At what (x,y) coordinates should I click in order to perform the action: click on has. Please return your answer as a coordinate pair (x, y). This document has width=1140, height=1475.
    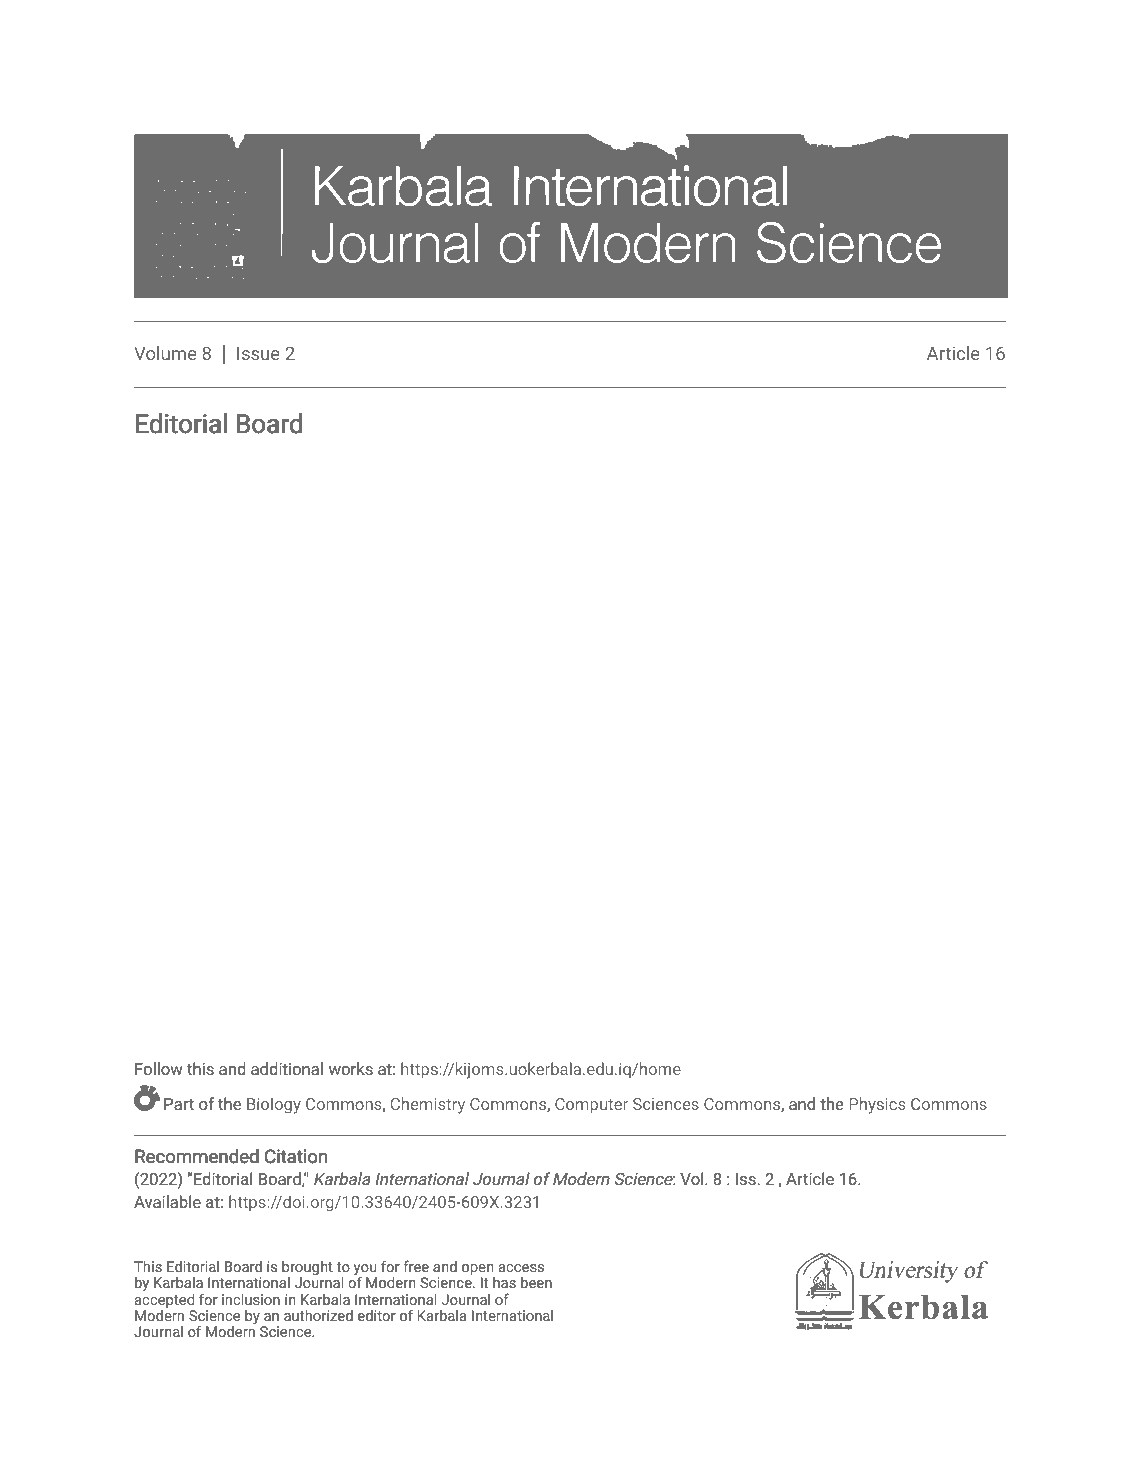
    Looking at the image, I should click on (504, 1282).
